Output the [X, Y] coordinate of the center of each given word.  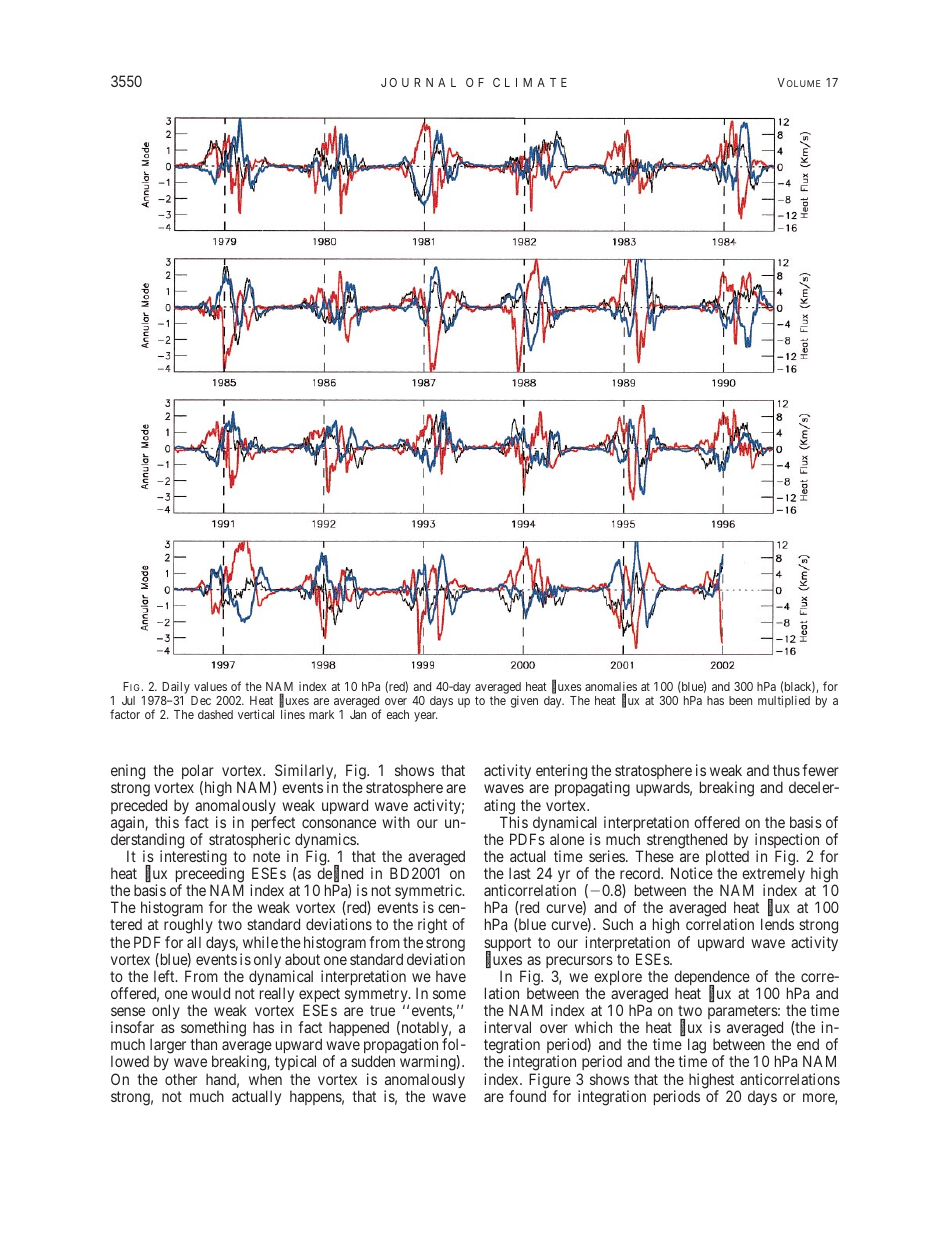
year [425, 717]
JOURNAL [418, 82]
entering [561, 772]
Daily [175, 689]
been [740, 700]
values [210, 686]
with [396, 822]
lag [695, 1047]
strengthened [686, 842]
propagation [401, 1047]
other [181, 1079]
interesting [193, 859]
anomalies [611, 688]
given [524, 702]
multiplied [784, 701]
